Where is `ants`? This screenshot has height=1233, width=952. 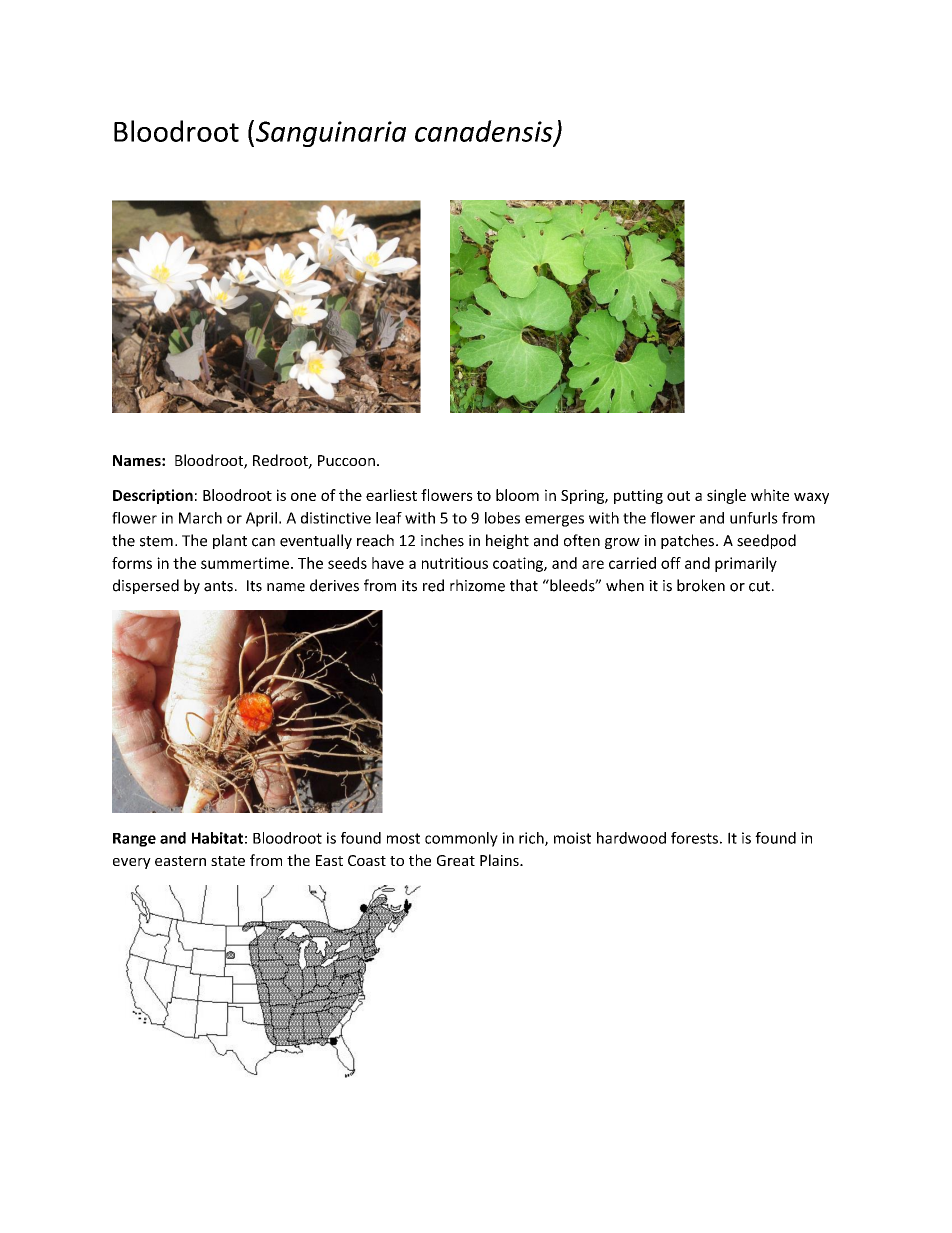
ants is located at coordinates (218, 586).
